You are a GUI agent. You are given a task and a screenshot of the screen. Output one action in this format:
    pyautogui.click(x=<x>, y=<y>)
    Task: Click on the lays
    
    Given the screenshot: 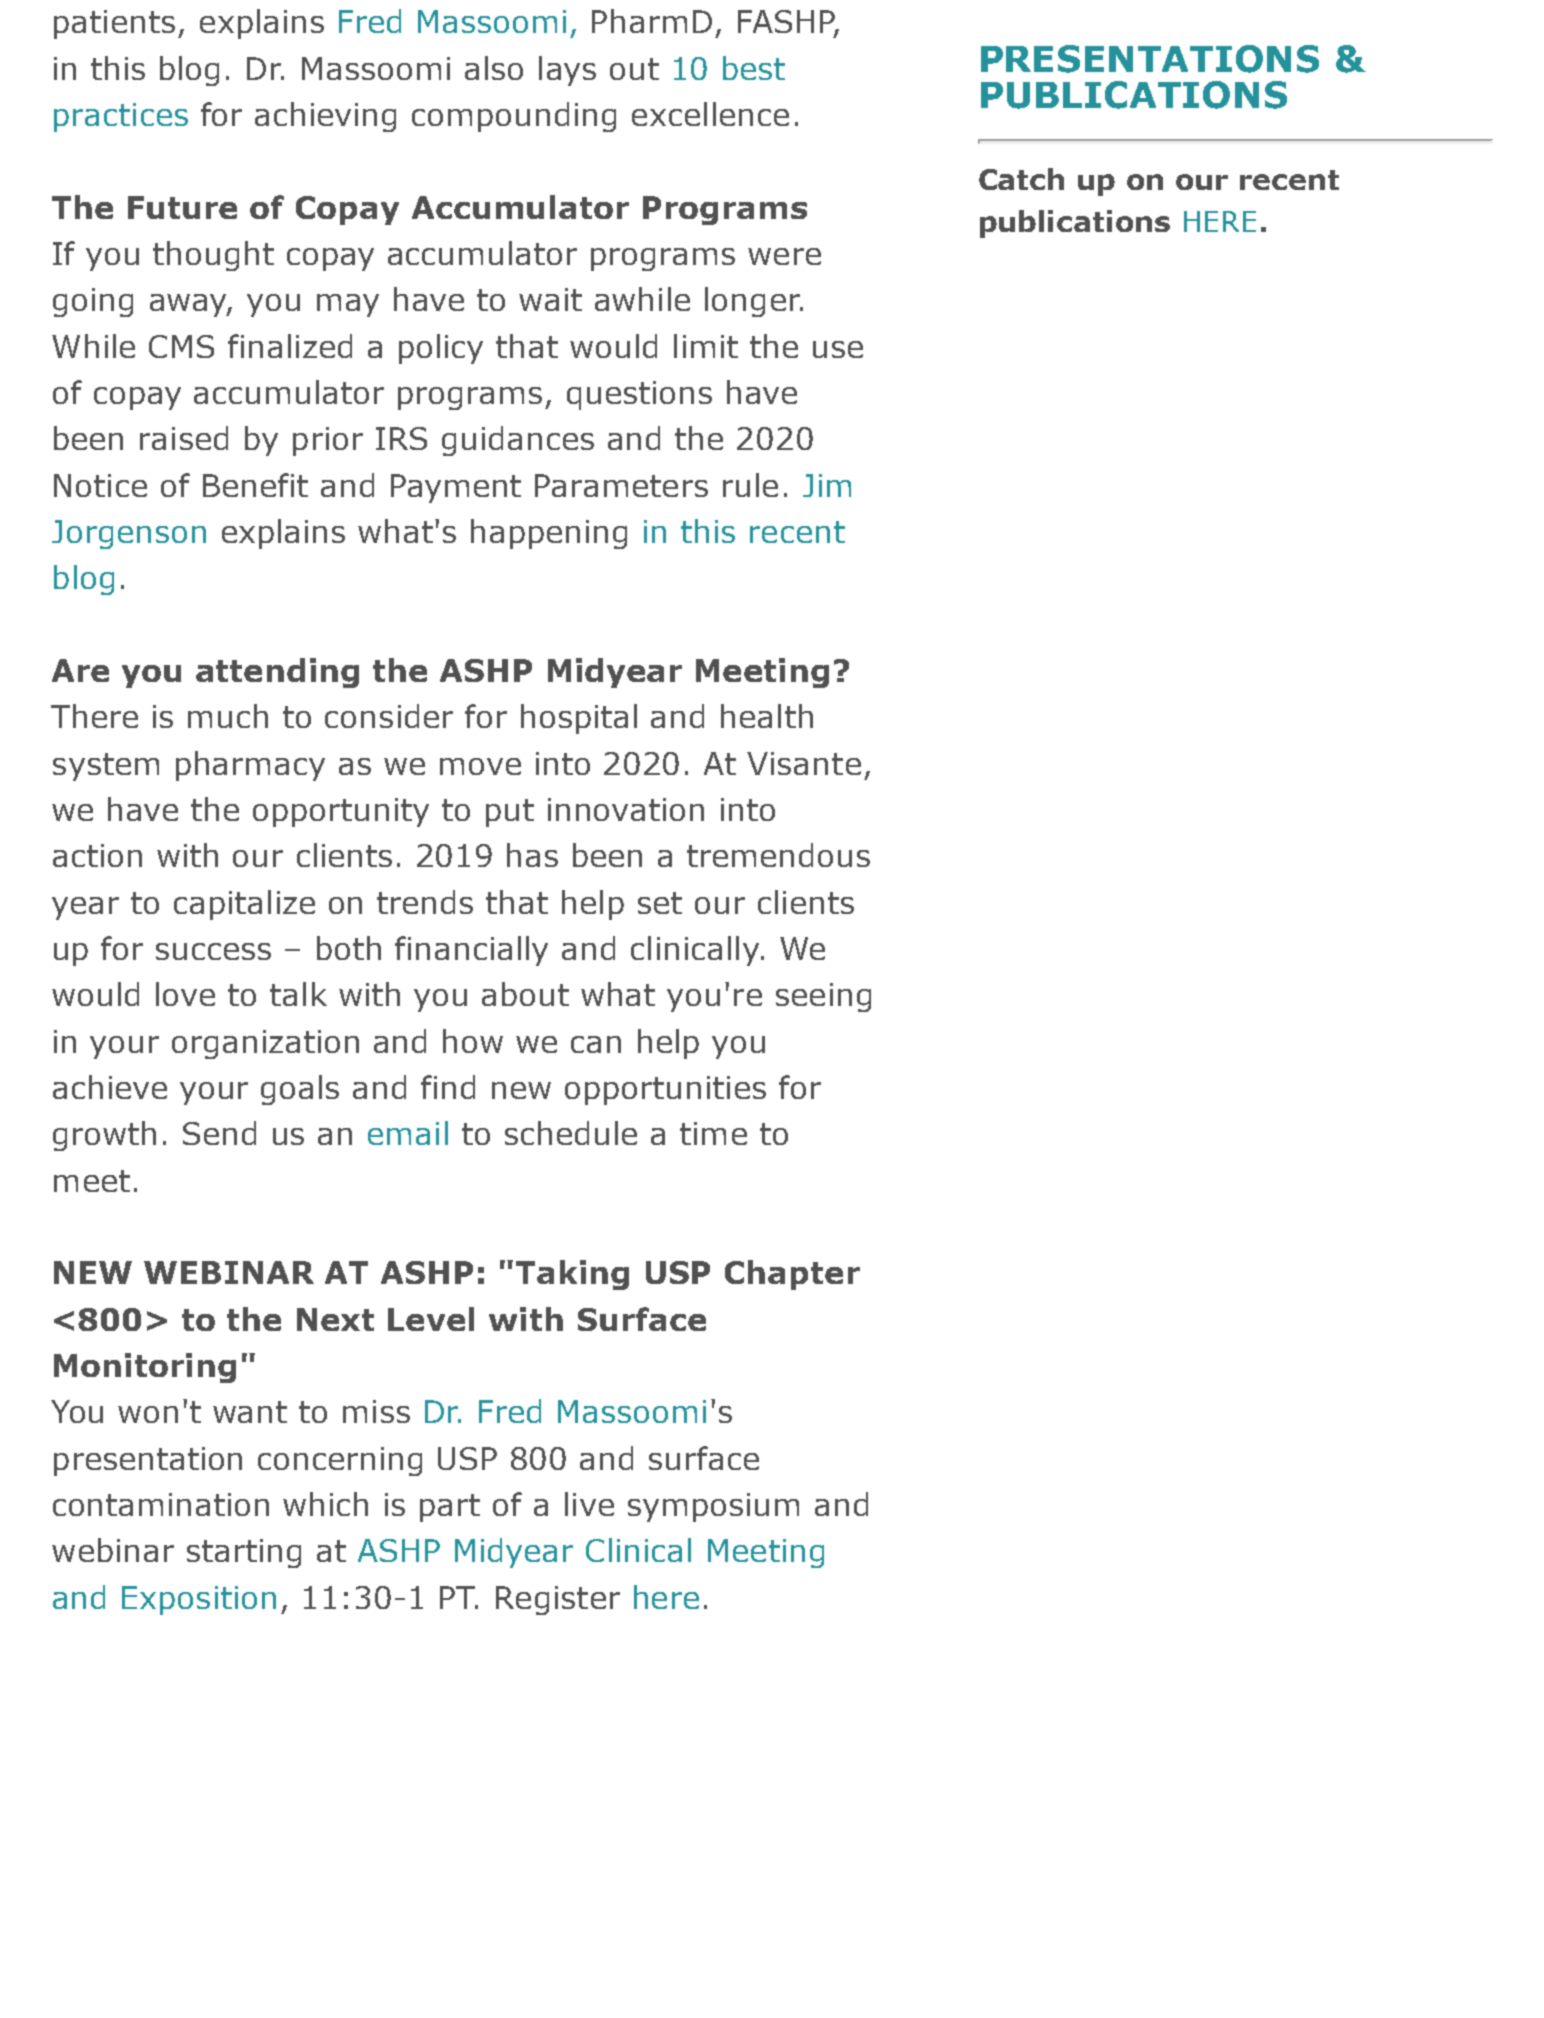 What is the action you would take?
    pyautogui.click(x=567, y=71)
